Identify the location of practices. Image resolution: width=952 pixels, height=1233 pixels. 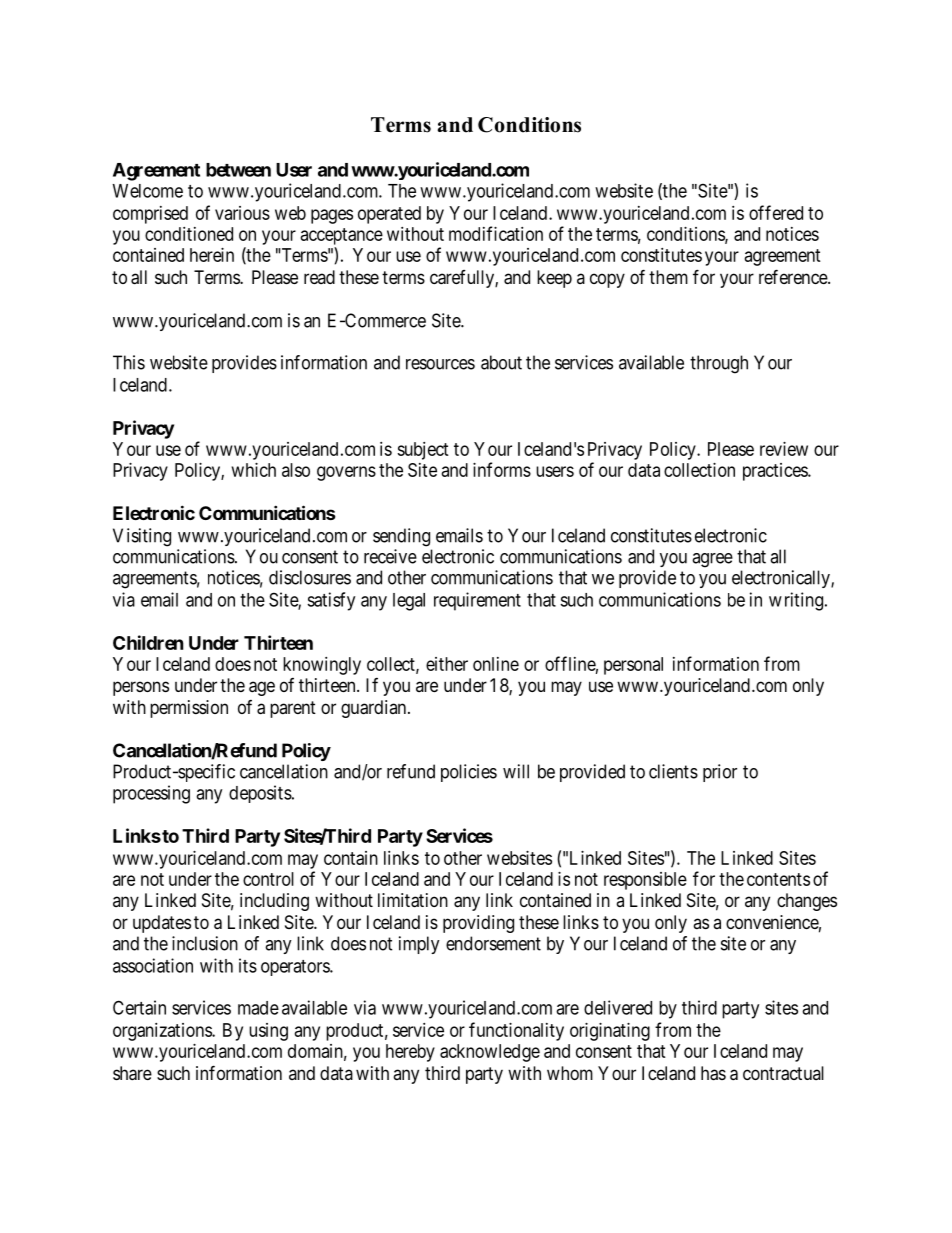
(776, 472).
